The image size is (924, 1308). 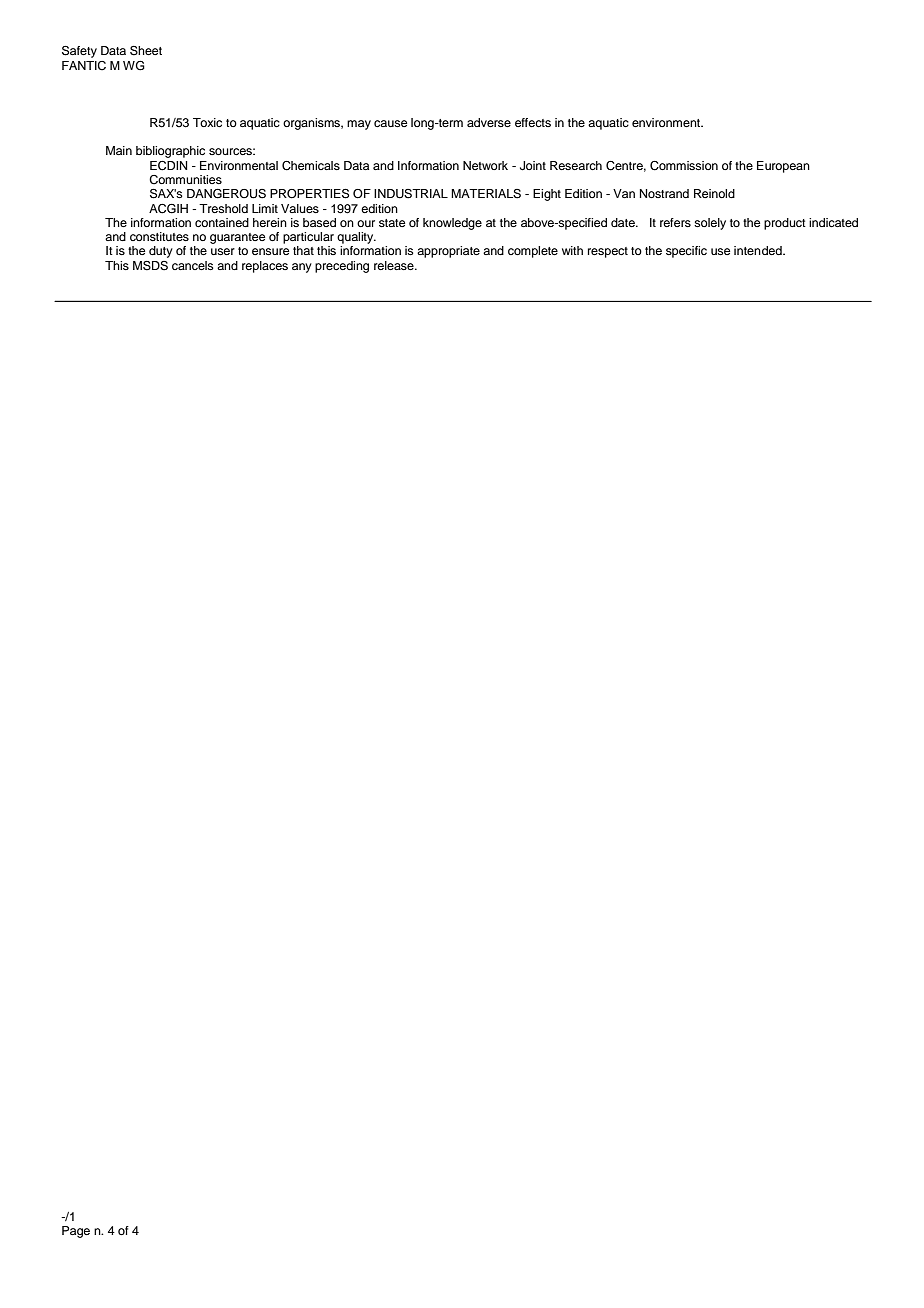 I want to click on respect, so click(x=608, y=252).
